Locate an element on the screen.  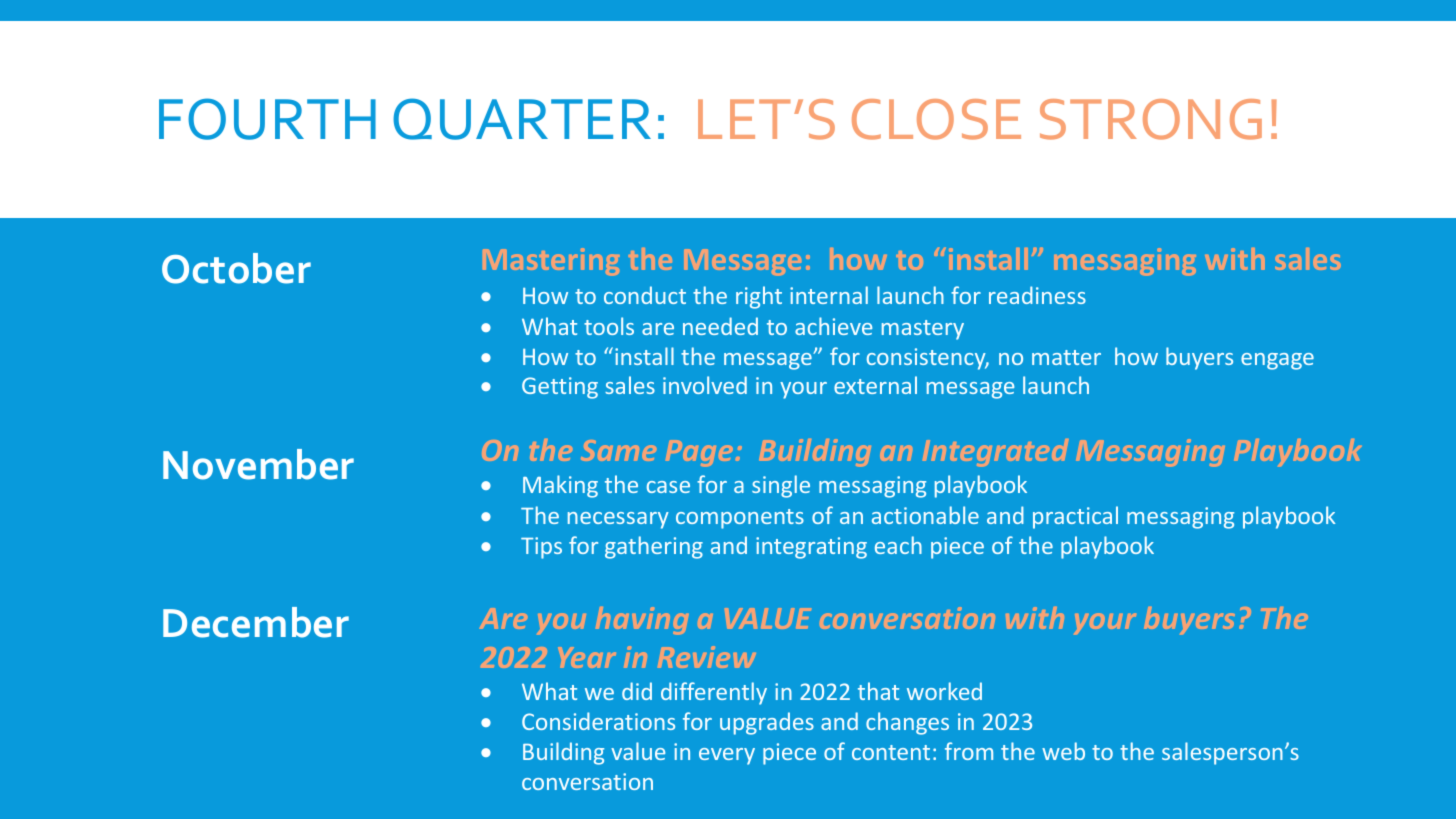
FOURTH is located at coordinates (267, 119).
